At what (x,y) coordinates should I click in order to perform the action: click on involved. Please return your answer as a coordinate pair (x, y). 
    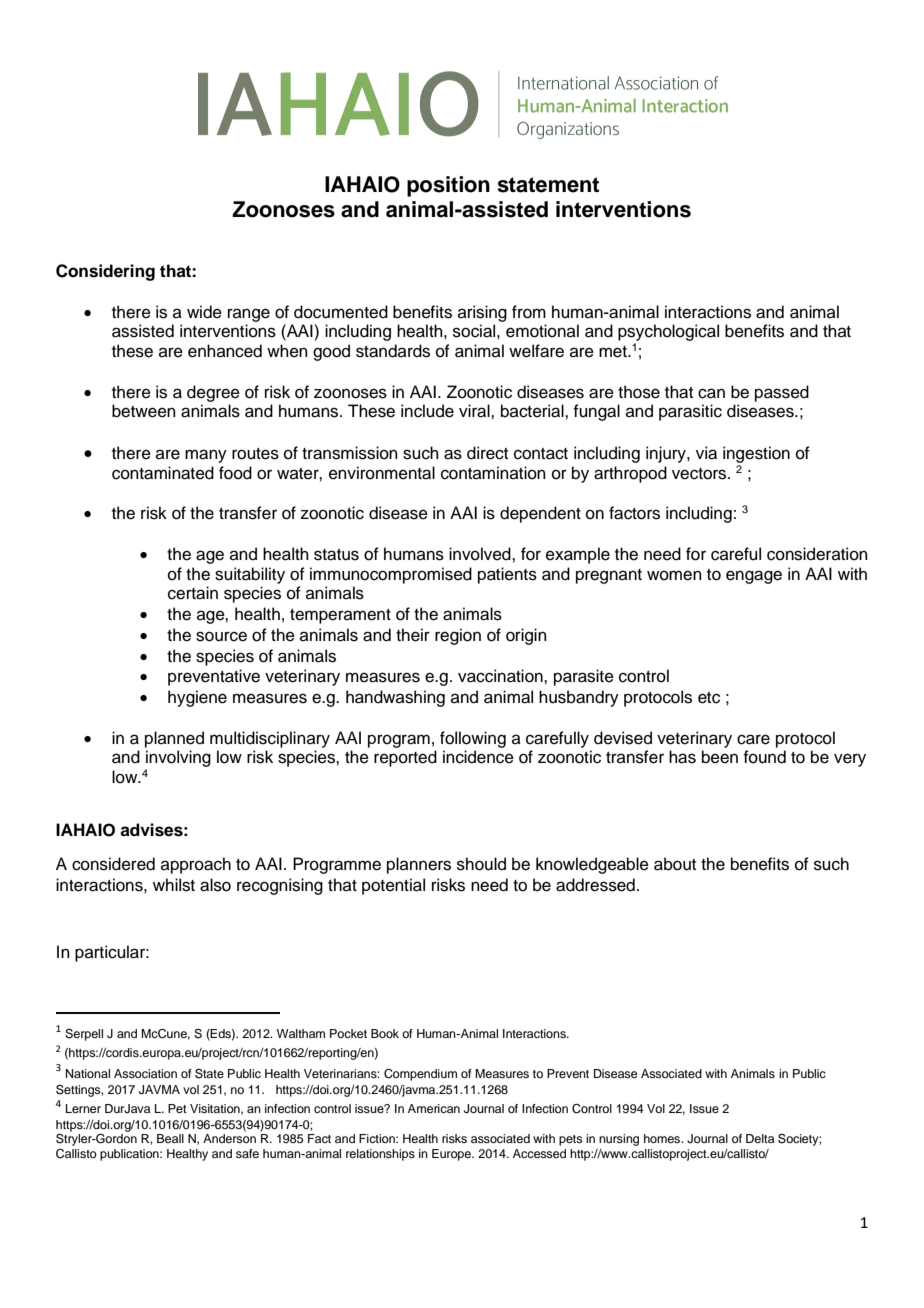
    Looking at the image, I should click on (481, 554).
